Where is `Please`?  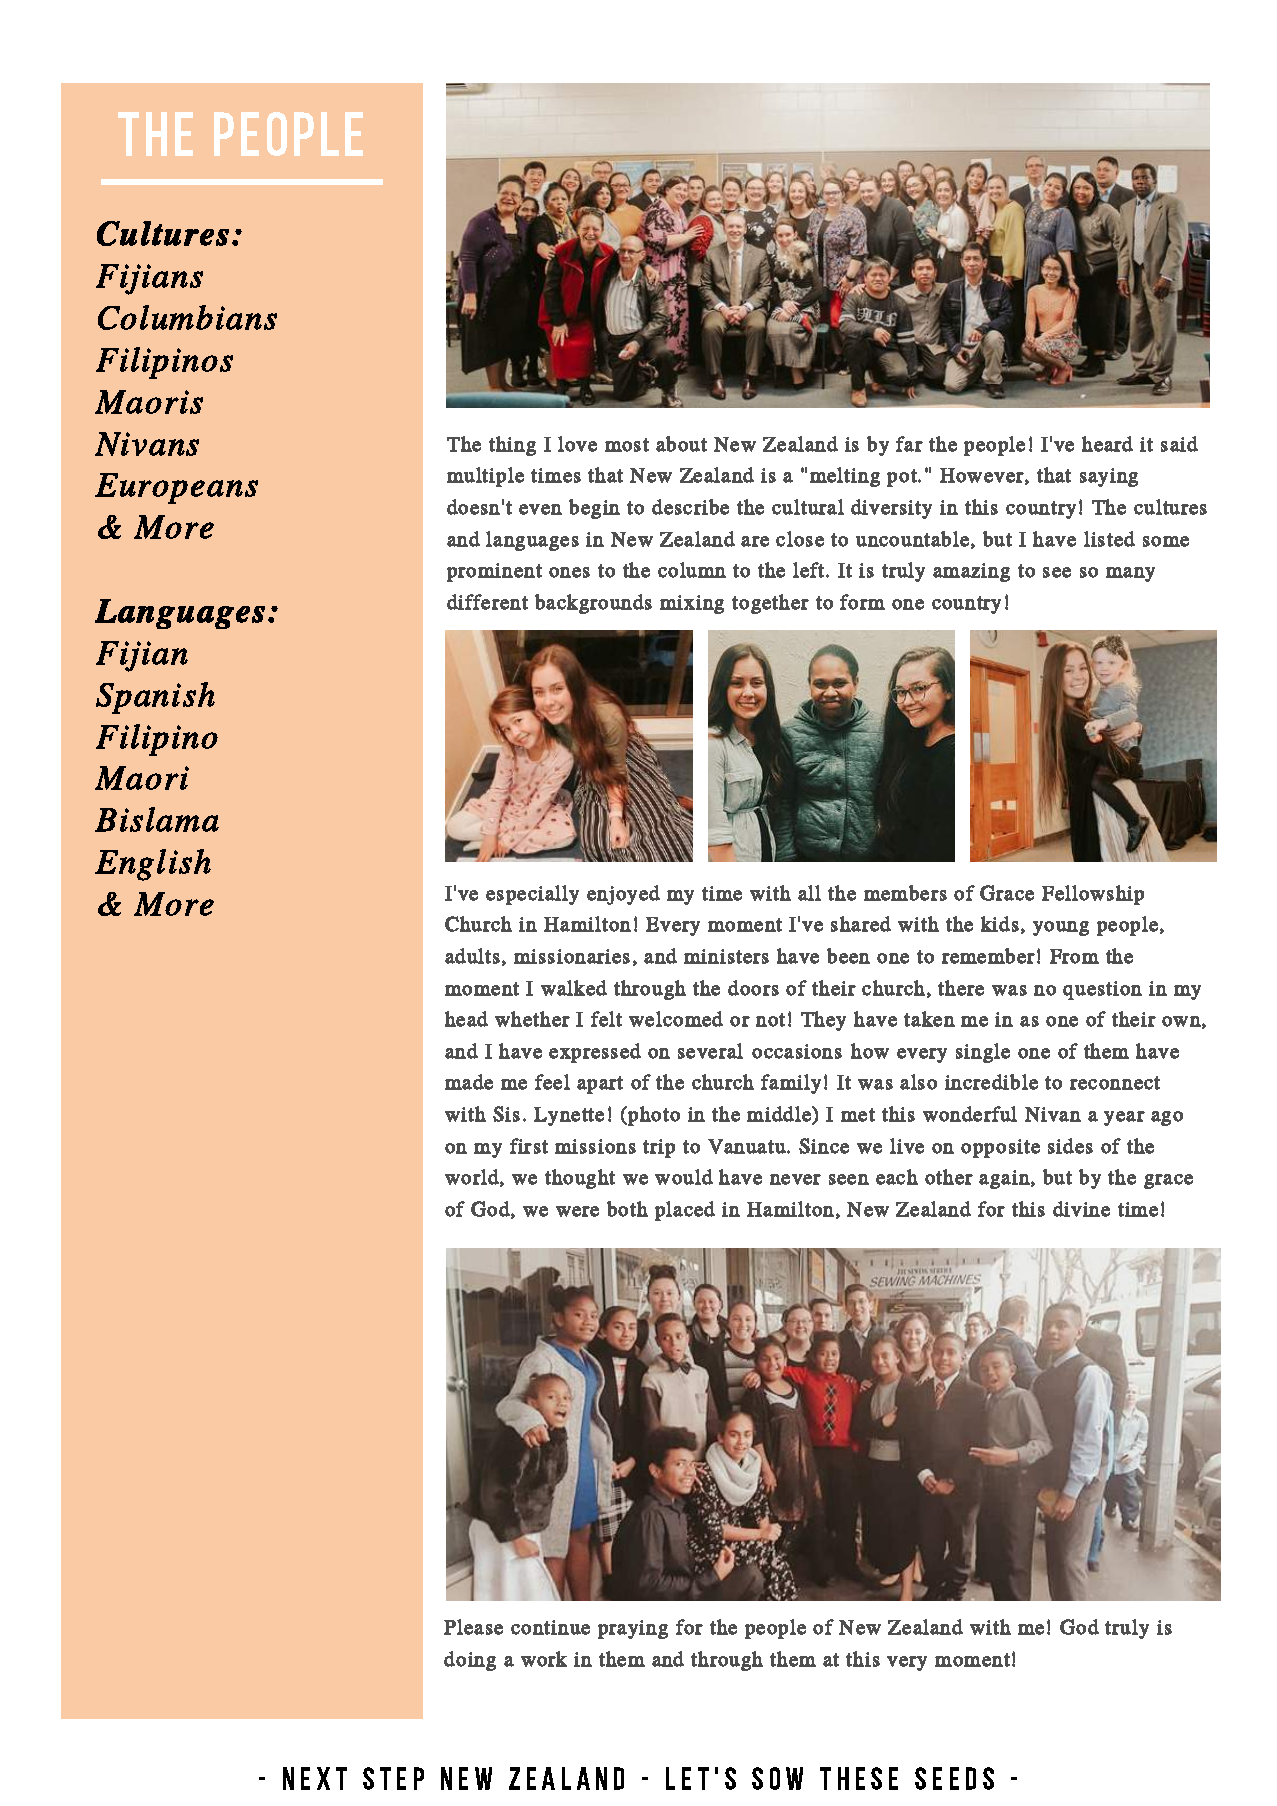 Please is located at coordinates (473, 1627).
